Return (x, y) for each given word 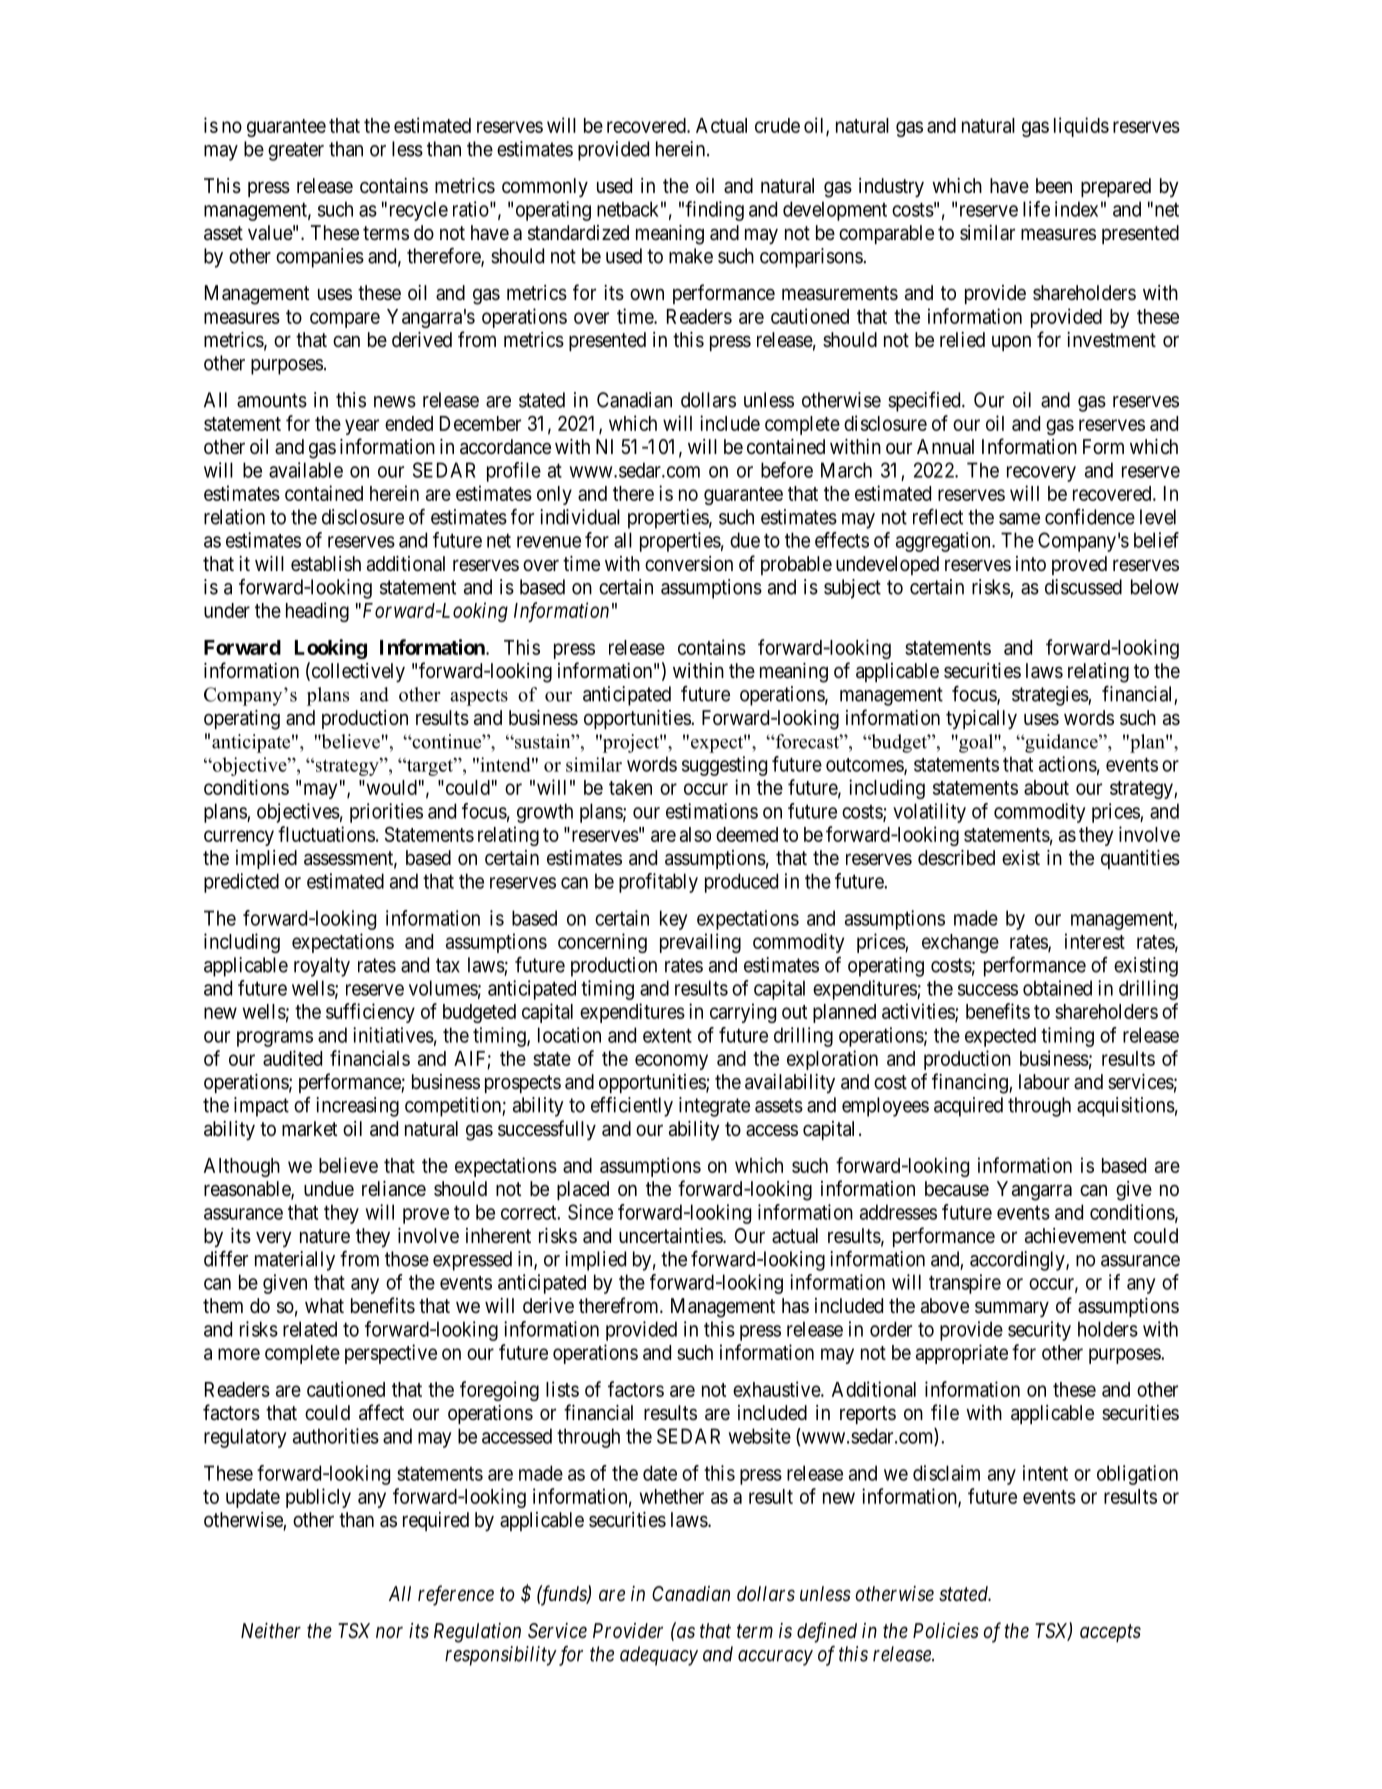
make (691, 256)
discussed (1083, 587)
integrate (714, 1107)
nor (389, 1632)
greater (296, 151)
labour (1044, 1082)
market (309, 1129)
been (1054, 185)
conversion (689, 564)
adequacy (659, 1656)
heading (317, 612)
